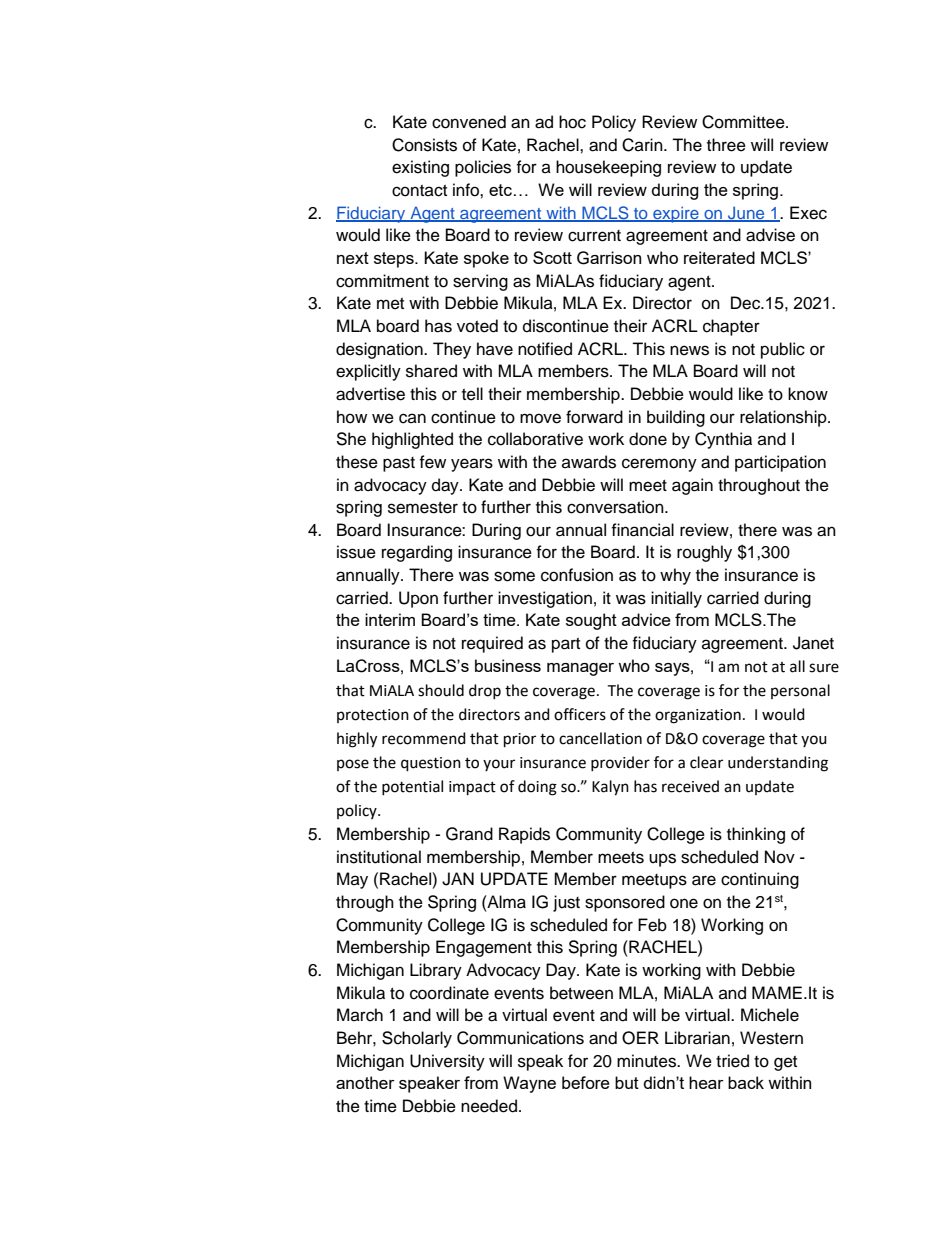 The width and height of the screenshot is (952, 1233). Describe the element at coordinates (418, 599) in the screenshot. I see `Upon` at that location.
